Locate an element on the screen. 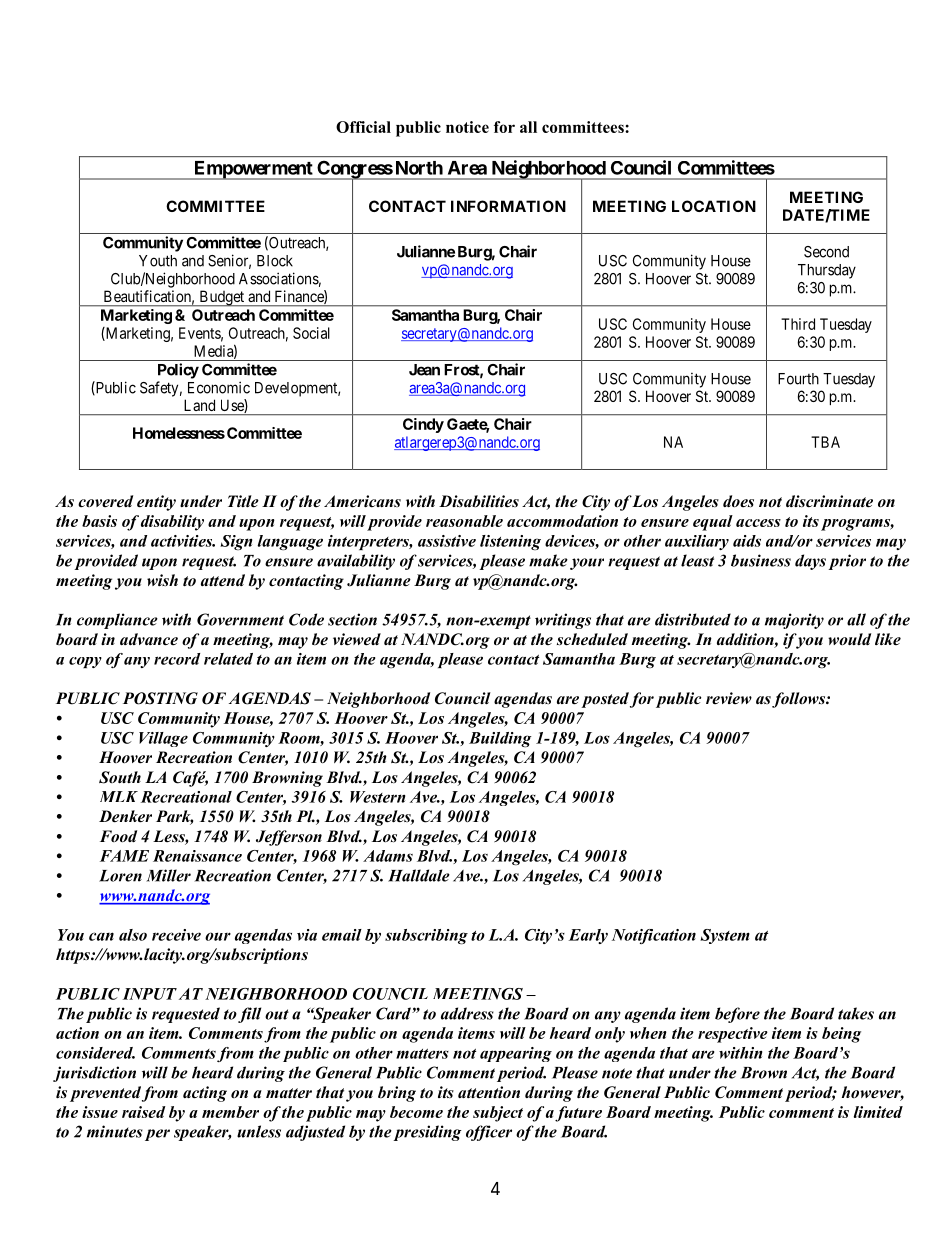 This screenshot has width=952, height=1233. Building is located at coordinates (500, 739).
